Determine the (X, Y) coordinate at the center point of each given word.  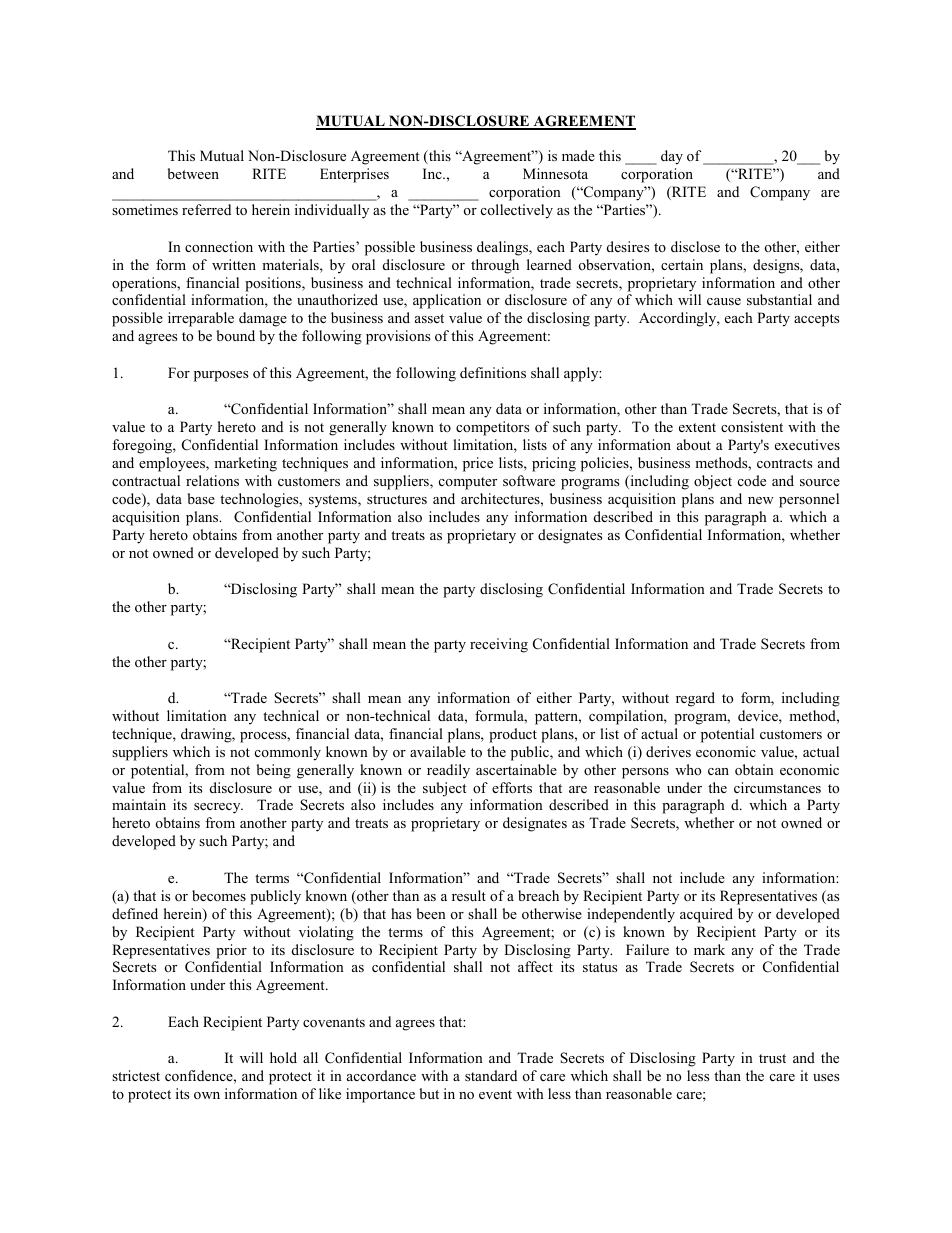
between (193, 173)
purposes (221, 376)
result (469, 895)
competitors (492, 428)
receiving (499, 645)
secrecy (218, 808)
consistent (752, 426)
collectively (517, 211)
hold (283, 1057)
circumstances (777, 787)
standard (491, 1075)
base (201, 498)
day (672, 157)
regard (695, 699)
